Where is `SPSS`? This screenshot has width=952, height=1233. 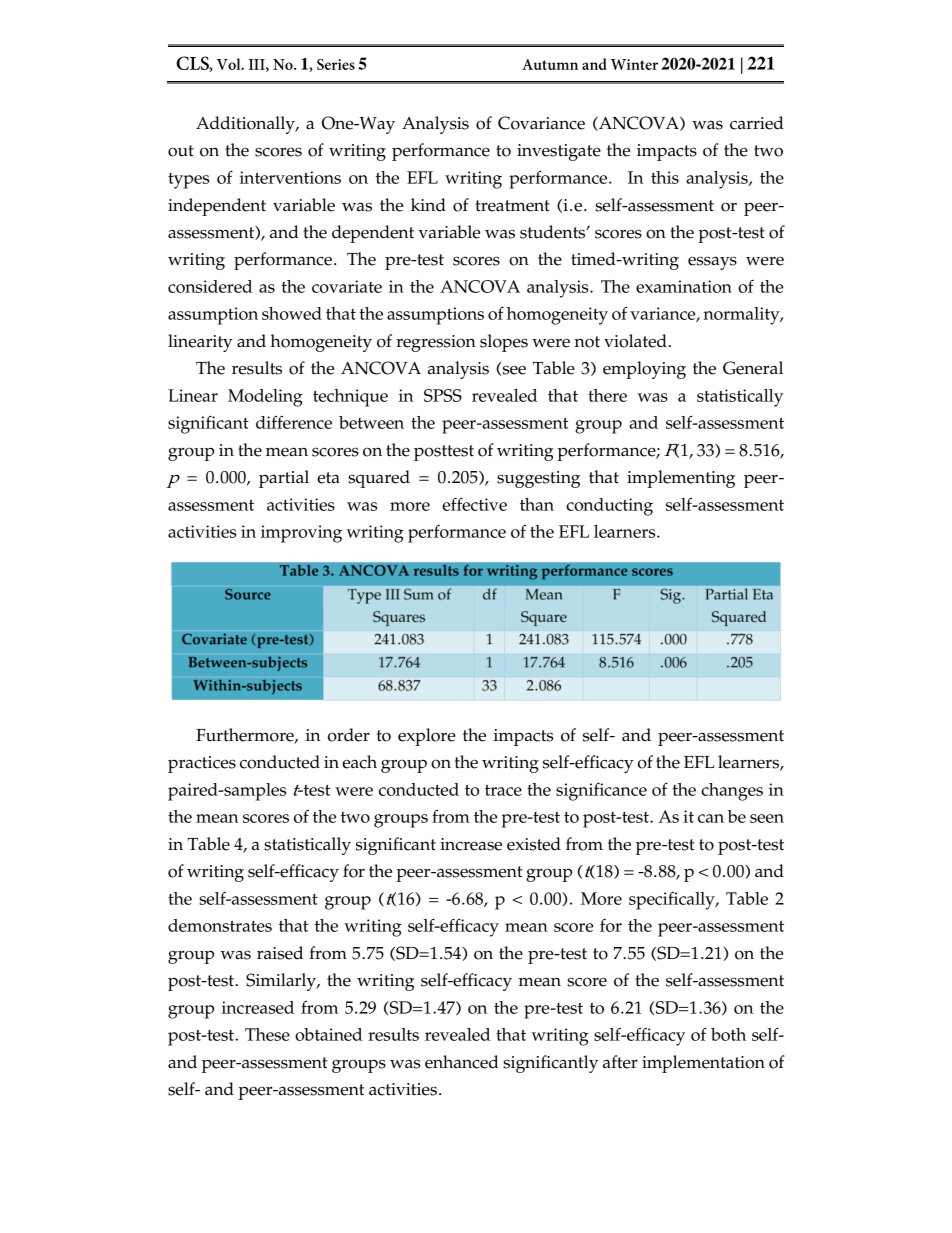 SPSS is located at coordinates (443, 395).
